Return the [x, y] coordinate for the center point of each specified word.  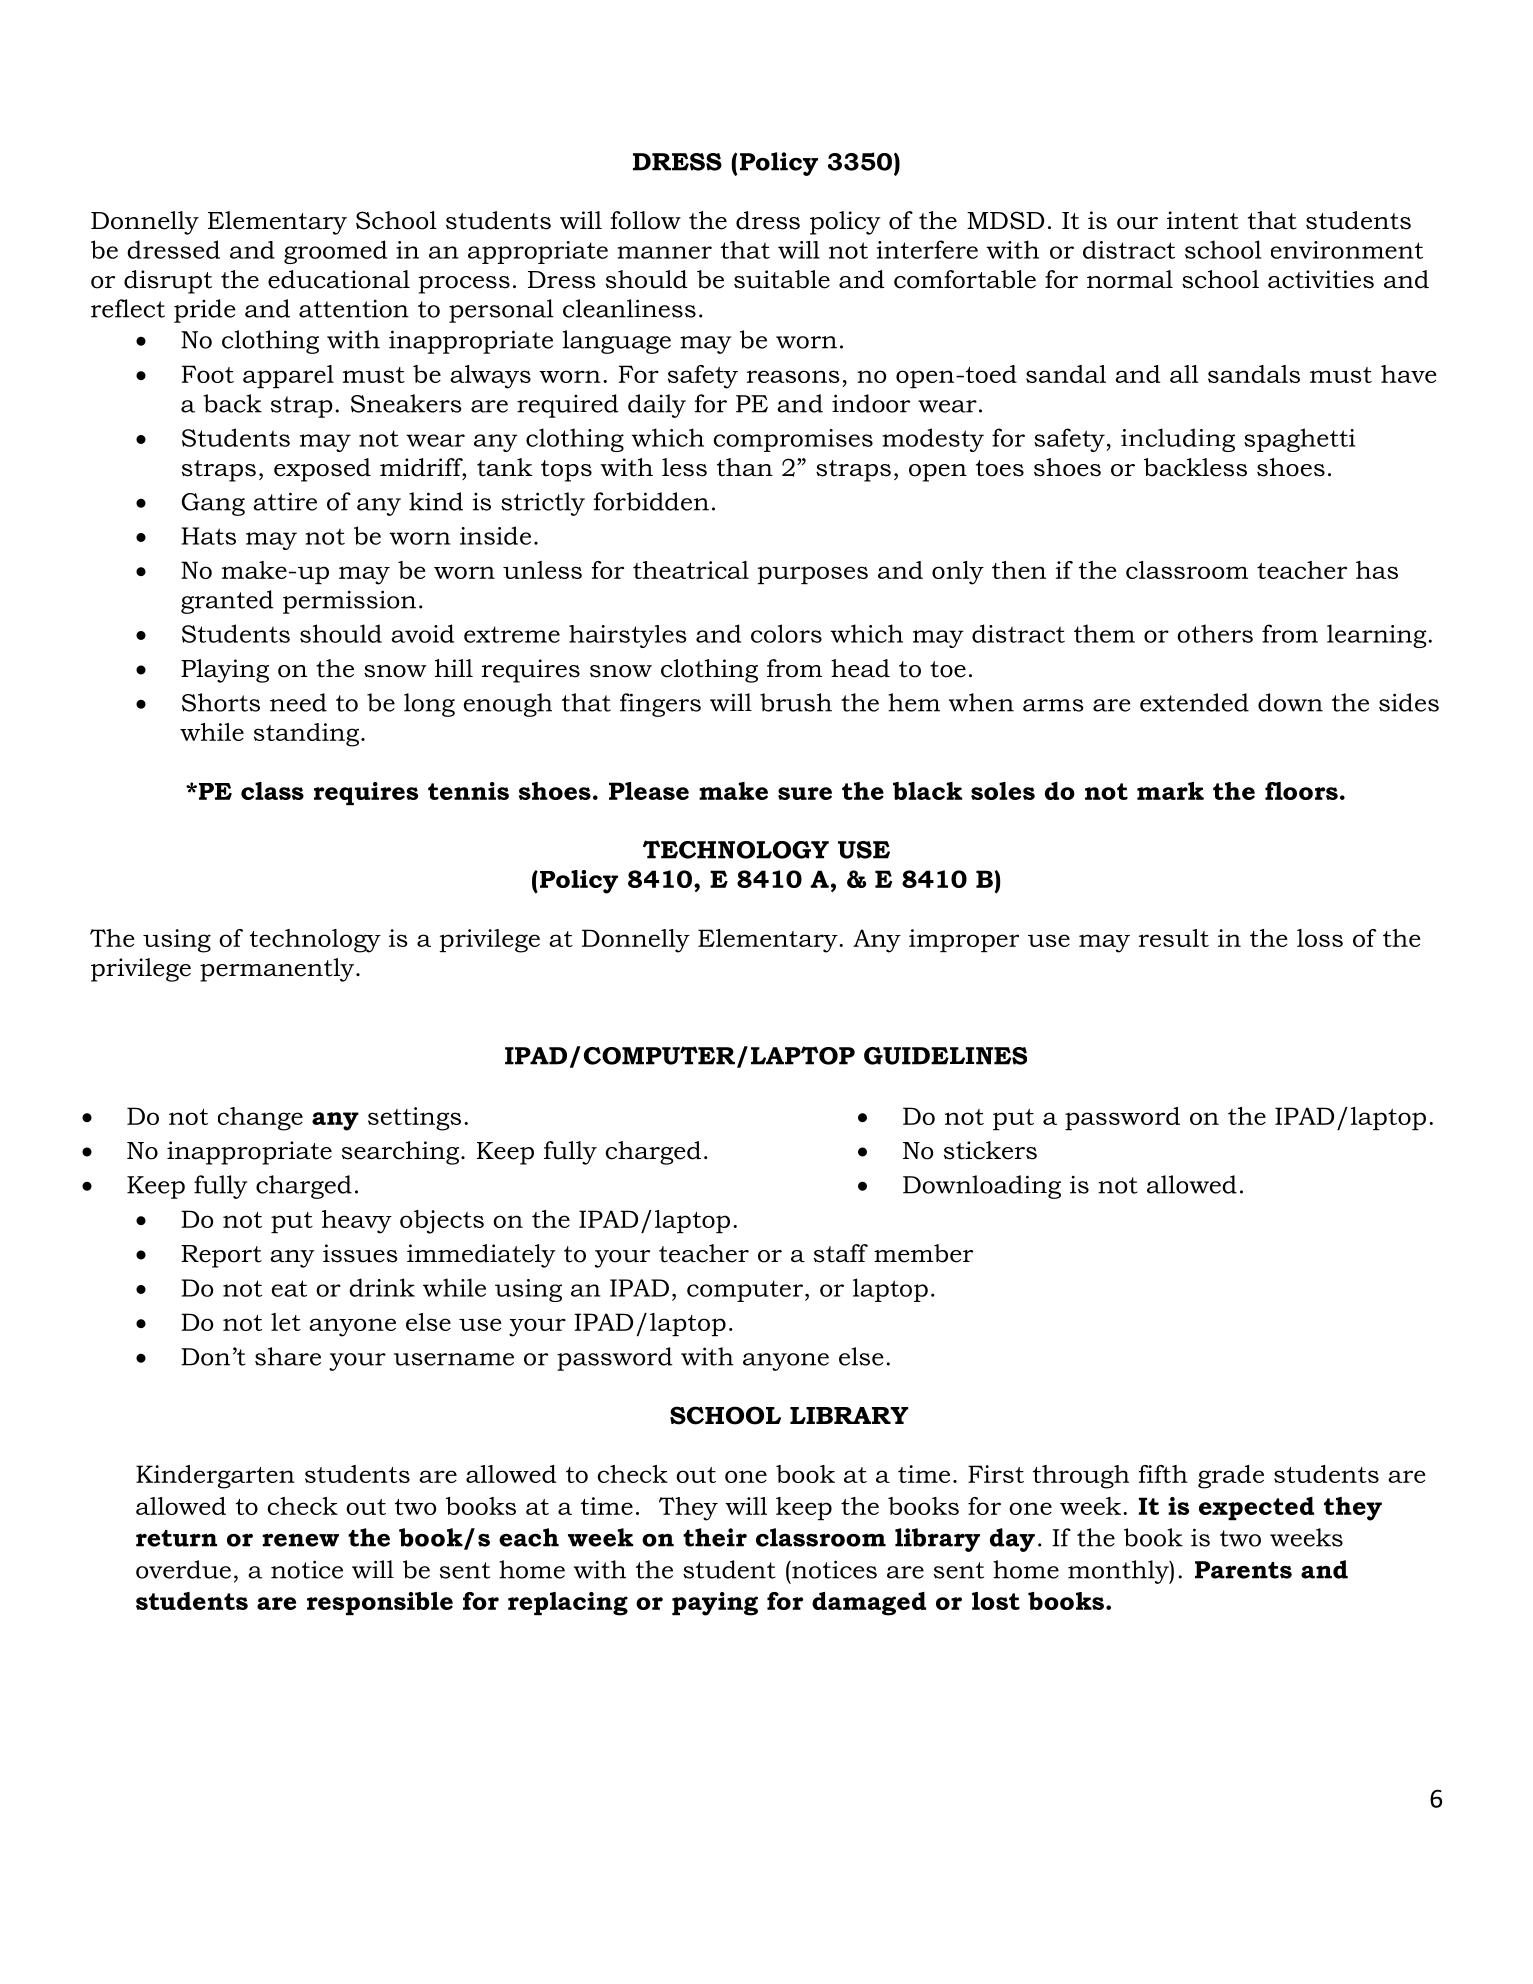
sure [805, 793]
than [745, 467]
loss [1320, 938]
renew [301, 1540]
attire [285, 501]
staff [841, 1253]
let [286, 1322]
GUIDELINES [945, 1056]
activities [1321, 279]
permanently [277, 970]
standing [308, 735]
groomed [335, 252]
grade [1231, 1477]
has [1377, 570]
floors [1301, 791]
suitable [782, 279]
